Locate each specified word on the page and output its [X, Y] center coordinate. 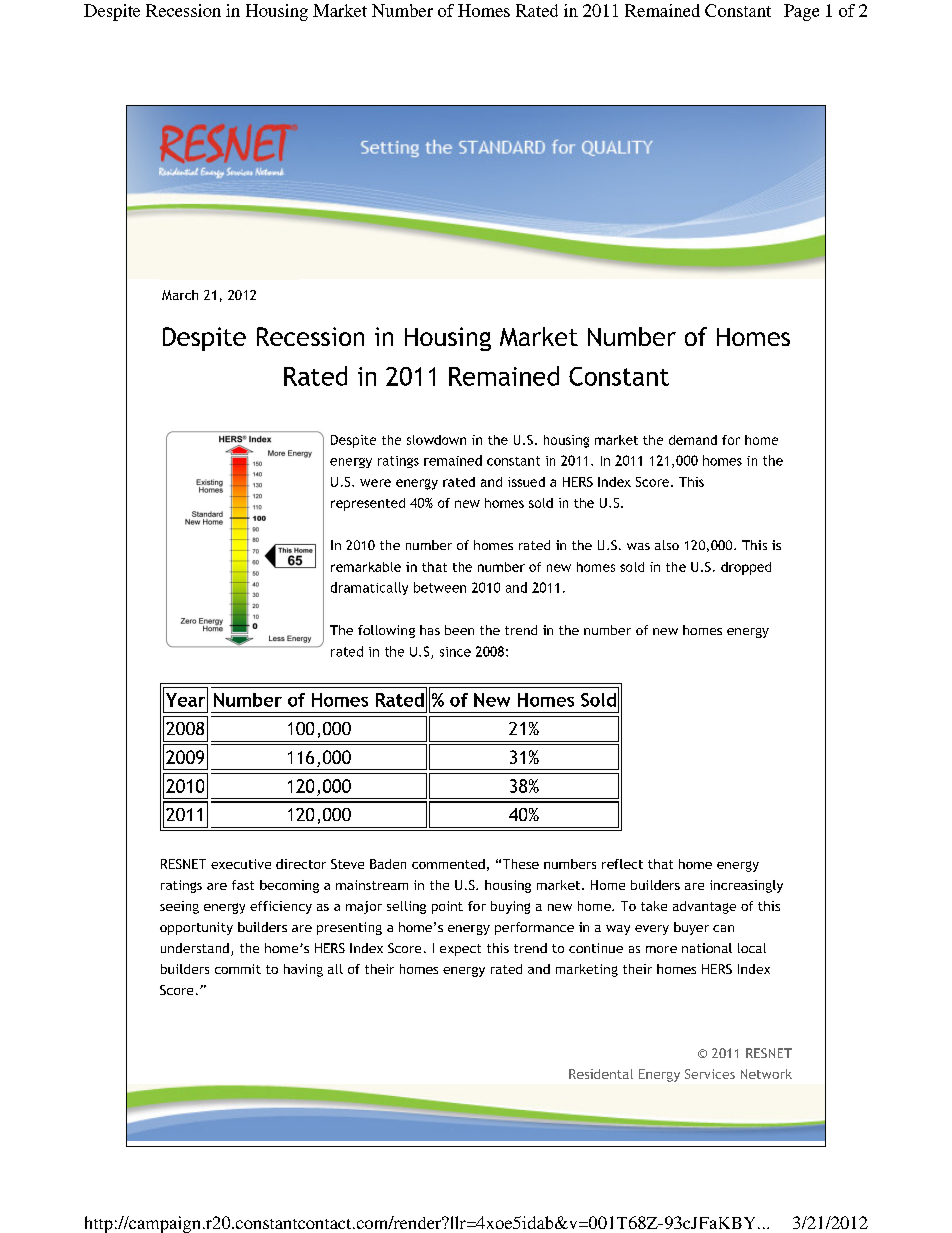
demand [693, 440]
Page [801, 12]
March [180, 295]
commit [238, 969]
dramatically [369, 588]
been [459, 630]
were [375, 483]
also [667, 545]
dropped [746, 568]
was [638, 546]
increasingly [746, 886]
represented [368, 504]
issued [526, 482]
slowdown [436, 440]
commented [448, 864]
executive [241, 864]
